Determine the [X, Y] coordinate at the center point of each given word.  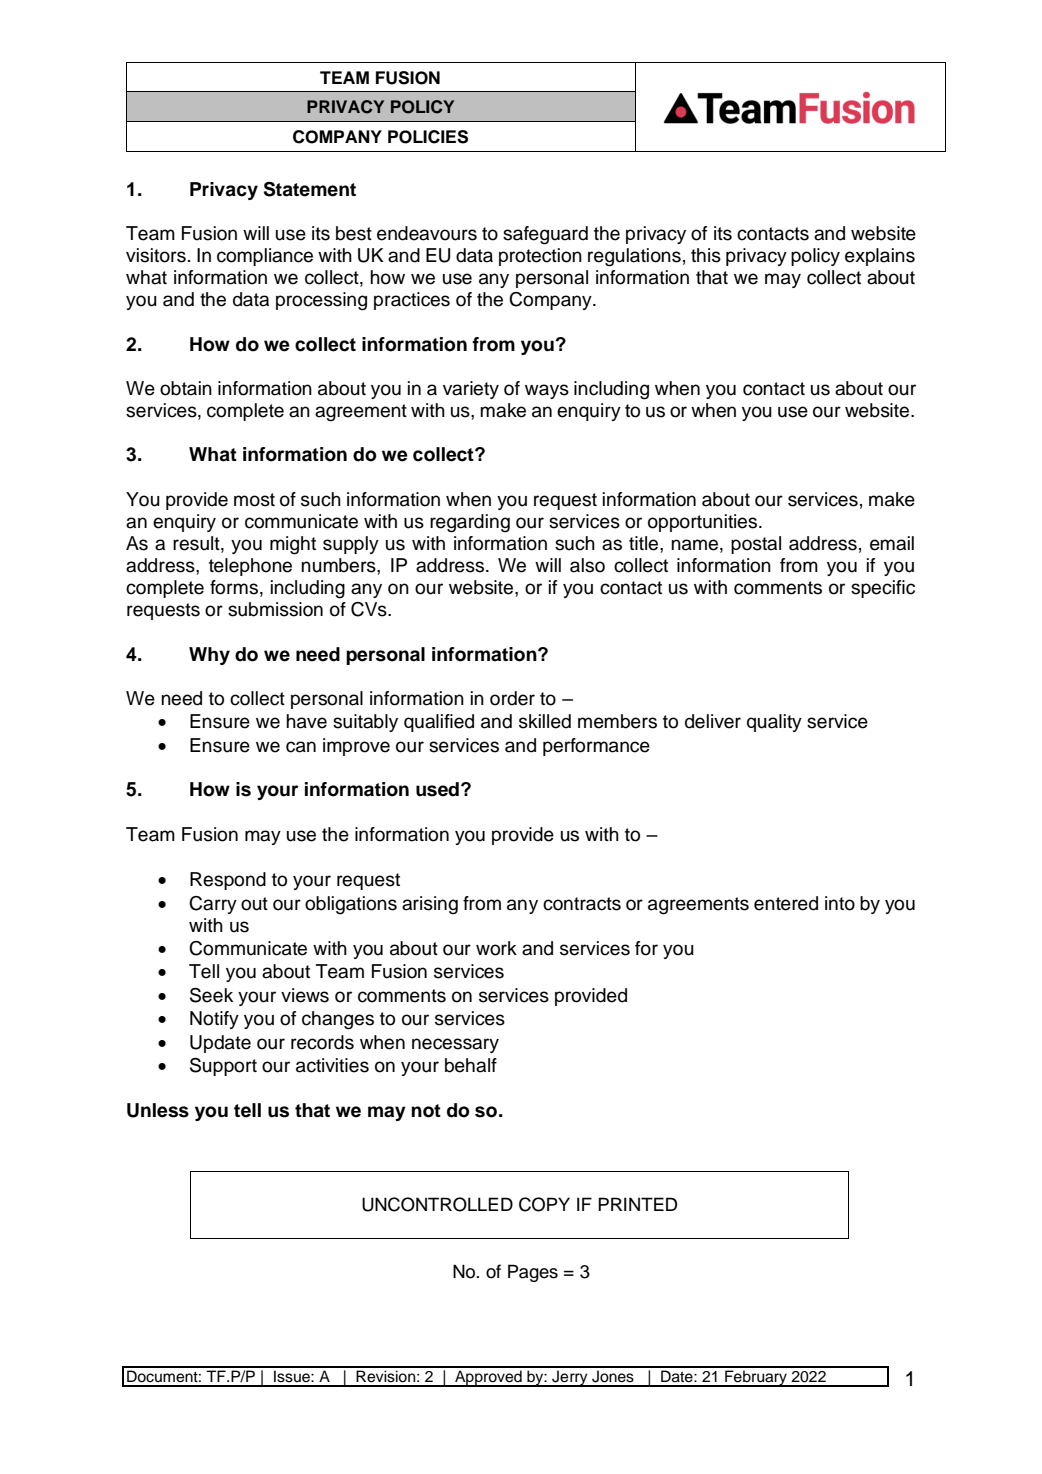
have [306, 721]
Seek [211, 995]
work [496, 948]
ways [547, 391]
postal [756, 545]
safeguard [545, 235]
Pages [533, 1273]
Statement [310, 189]
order [512, 698]
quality [774, 723]
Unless [158, 1110]
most [254, 500]
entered [786, 903]
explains [880, 257]
